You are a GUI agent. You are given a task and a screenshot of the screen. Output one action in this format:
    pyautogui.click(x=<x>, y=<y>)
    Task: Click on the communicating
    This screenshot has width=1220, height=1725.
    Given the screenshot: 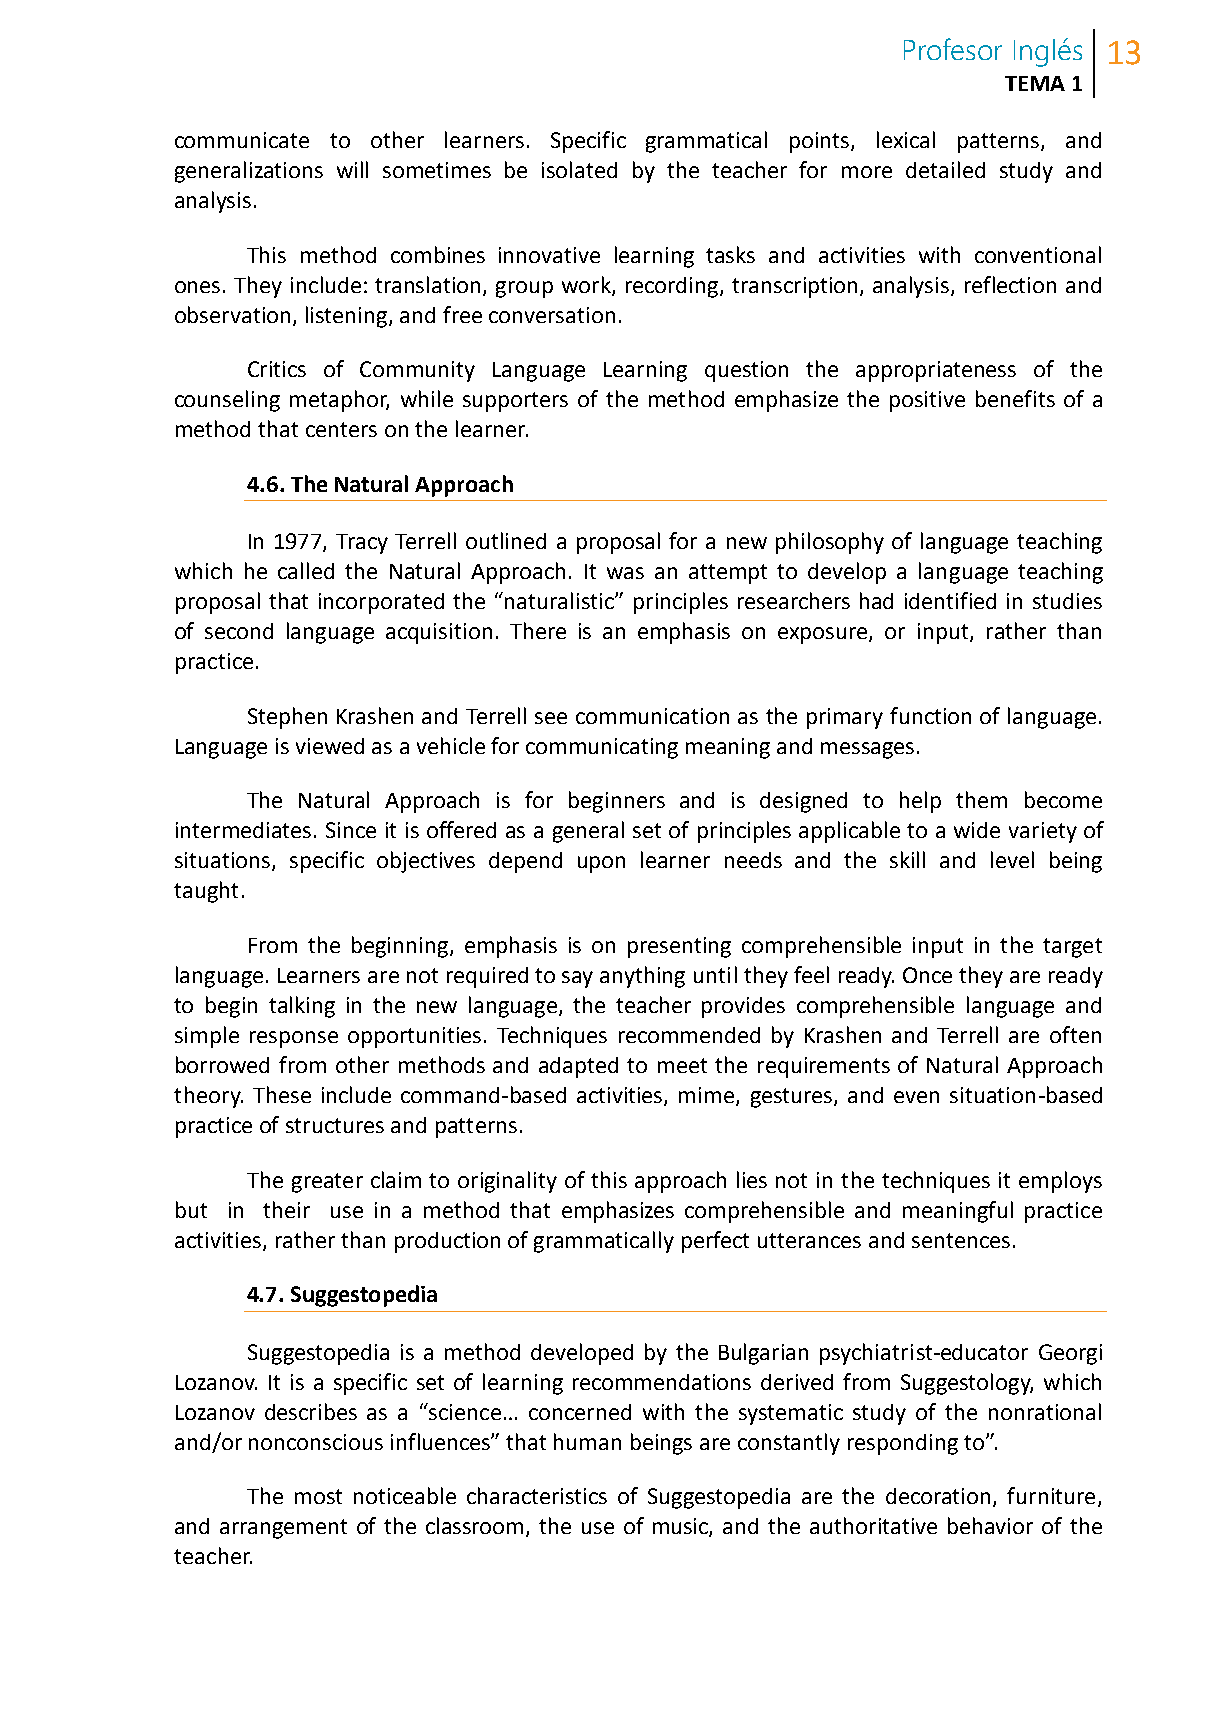 What is the action you would take?
    pyautogui.click(x=602, y=748)
